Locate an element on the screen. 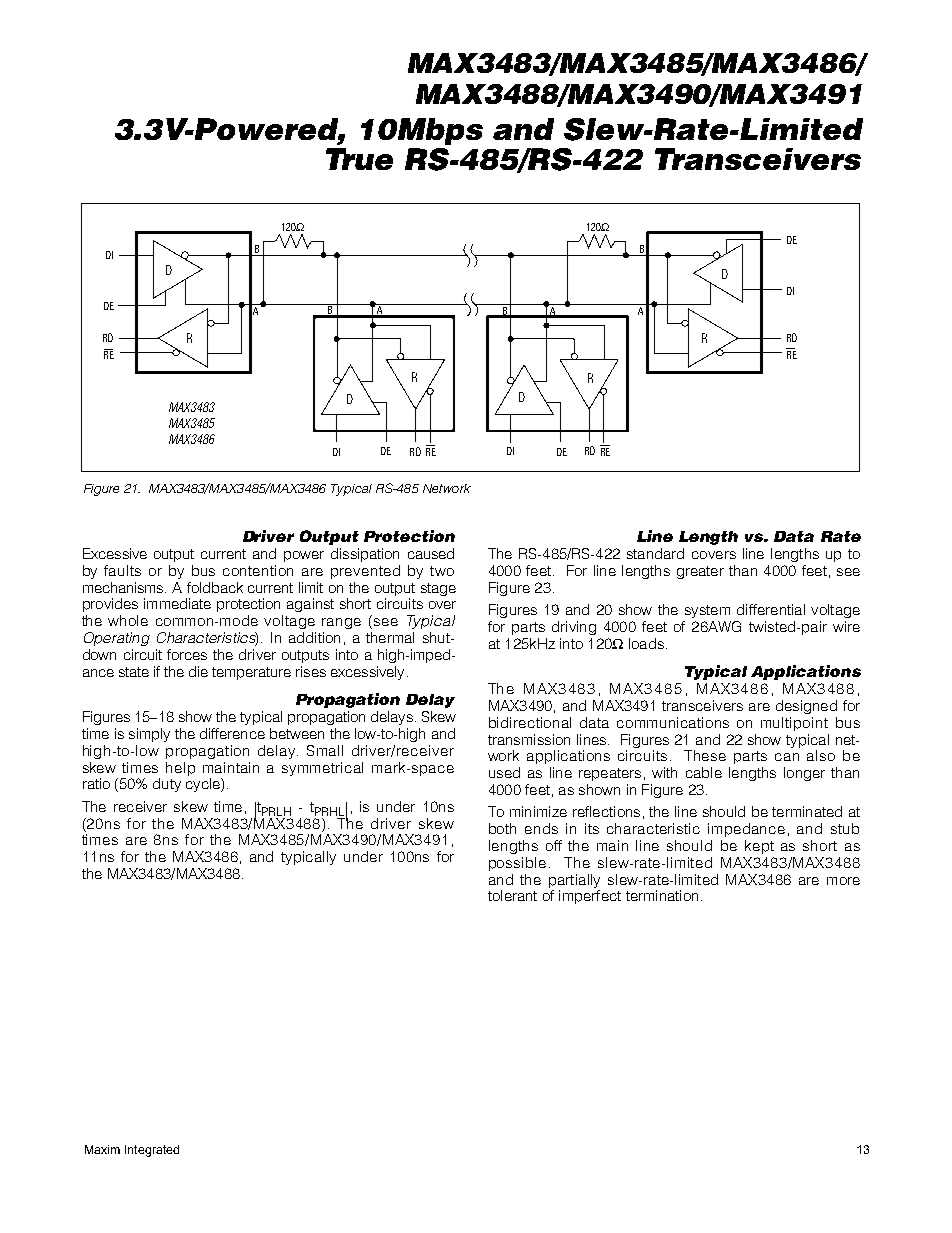 The image size is (952, 1233). bidirectional is located at coordinates (530, 722).
